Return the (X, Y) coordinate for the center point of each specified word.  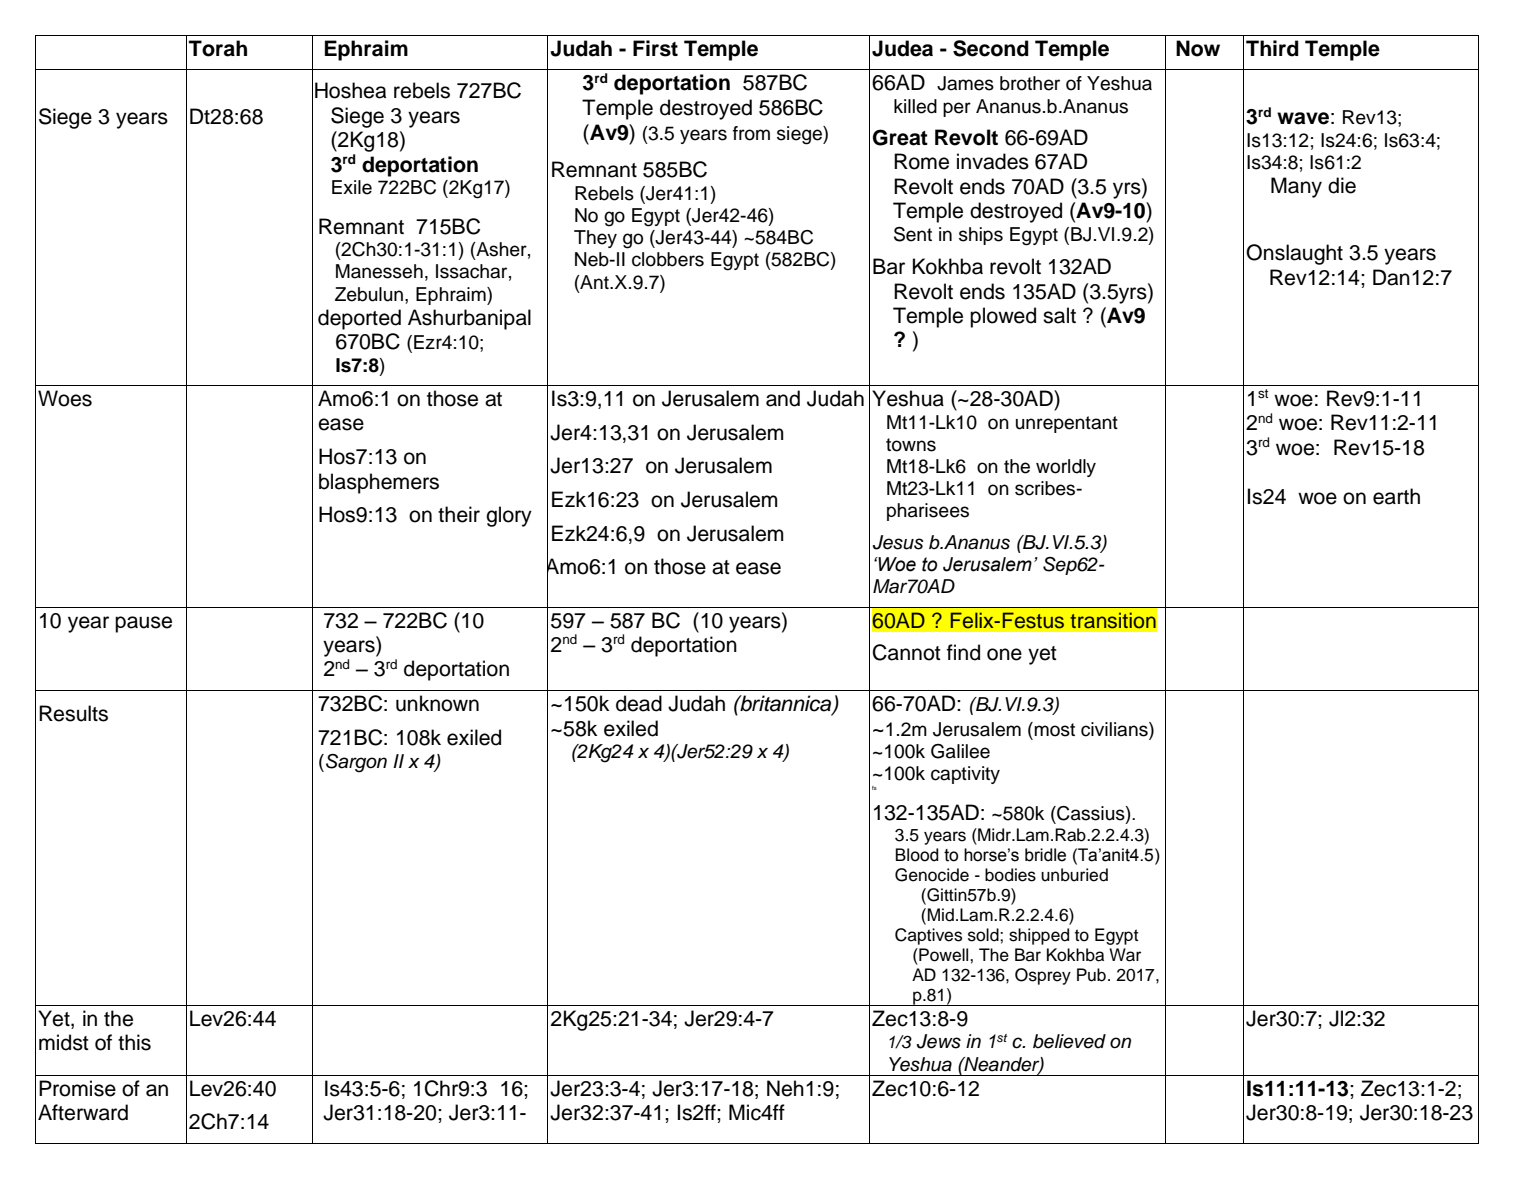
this (134, 1042)
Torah (218, 48)
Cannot (907, 652)
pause (143, 624)
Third (1272, 48)
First (655, 48)
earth (1396, 496)
